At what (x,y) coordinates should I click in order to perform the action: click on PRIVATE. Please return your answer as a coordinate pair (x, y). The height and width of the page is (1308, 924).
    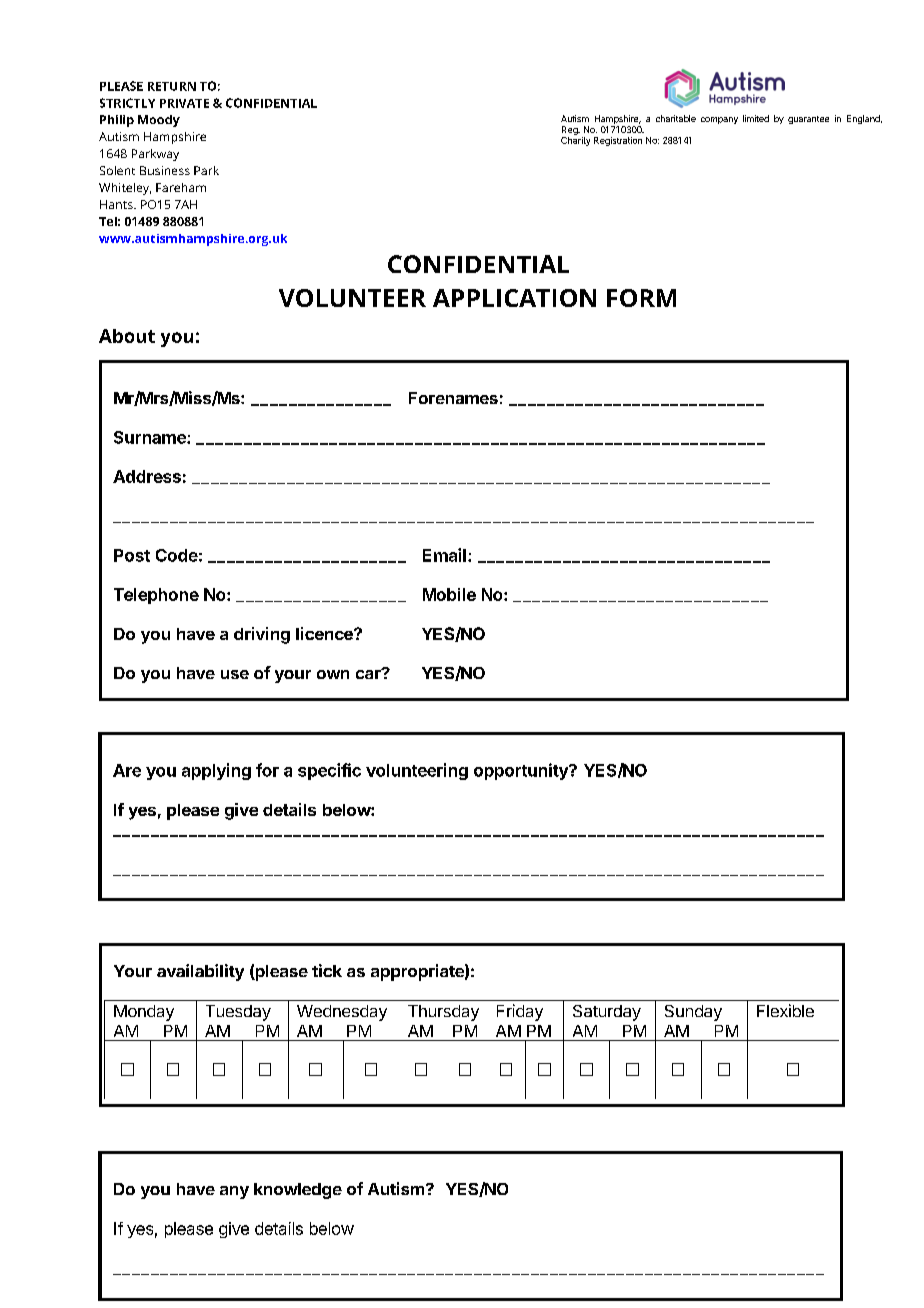
    Looking at the image, I should click on (184, 103).
